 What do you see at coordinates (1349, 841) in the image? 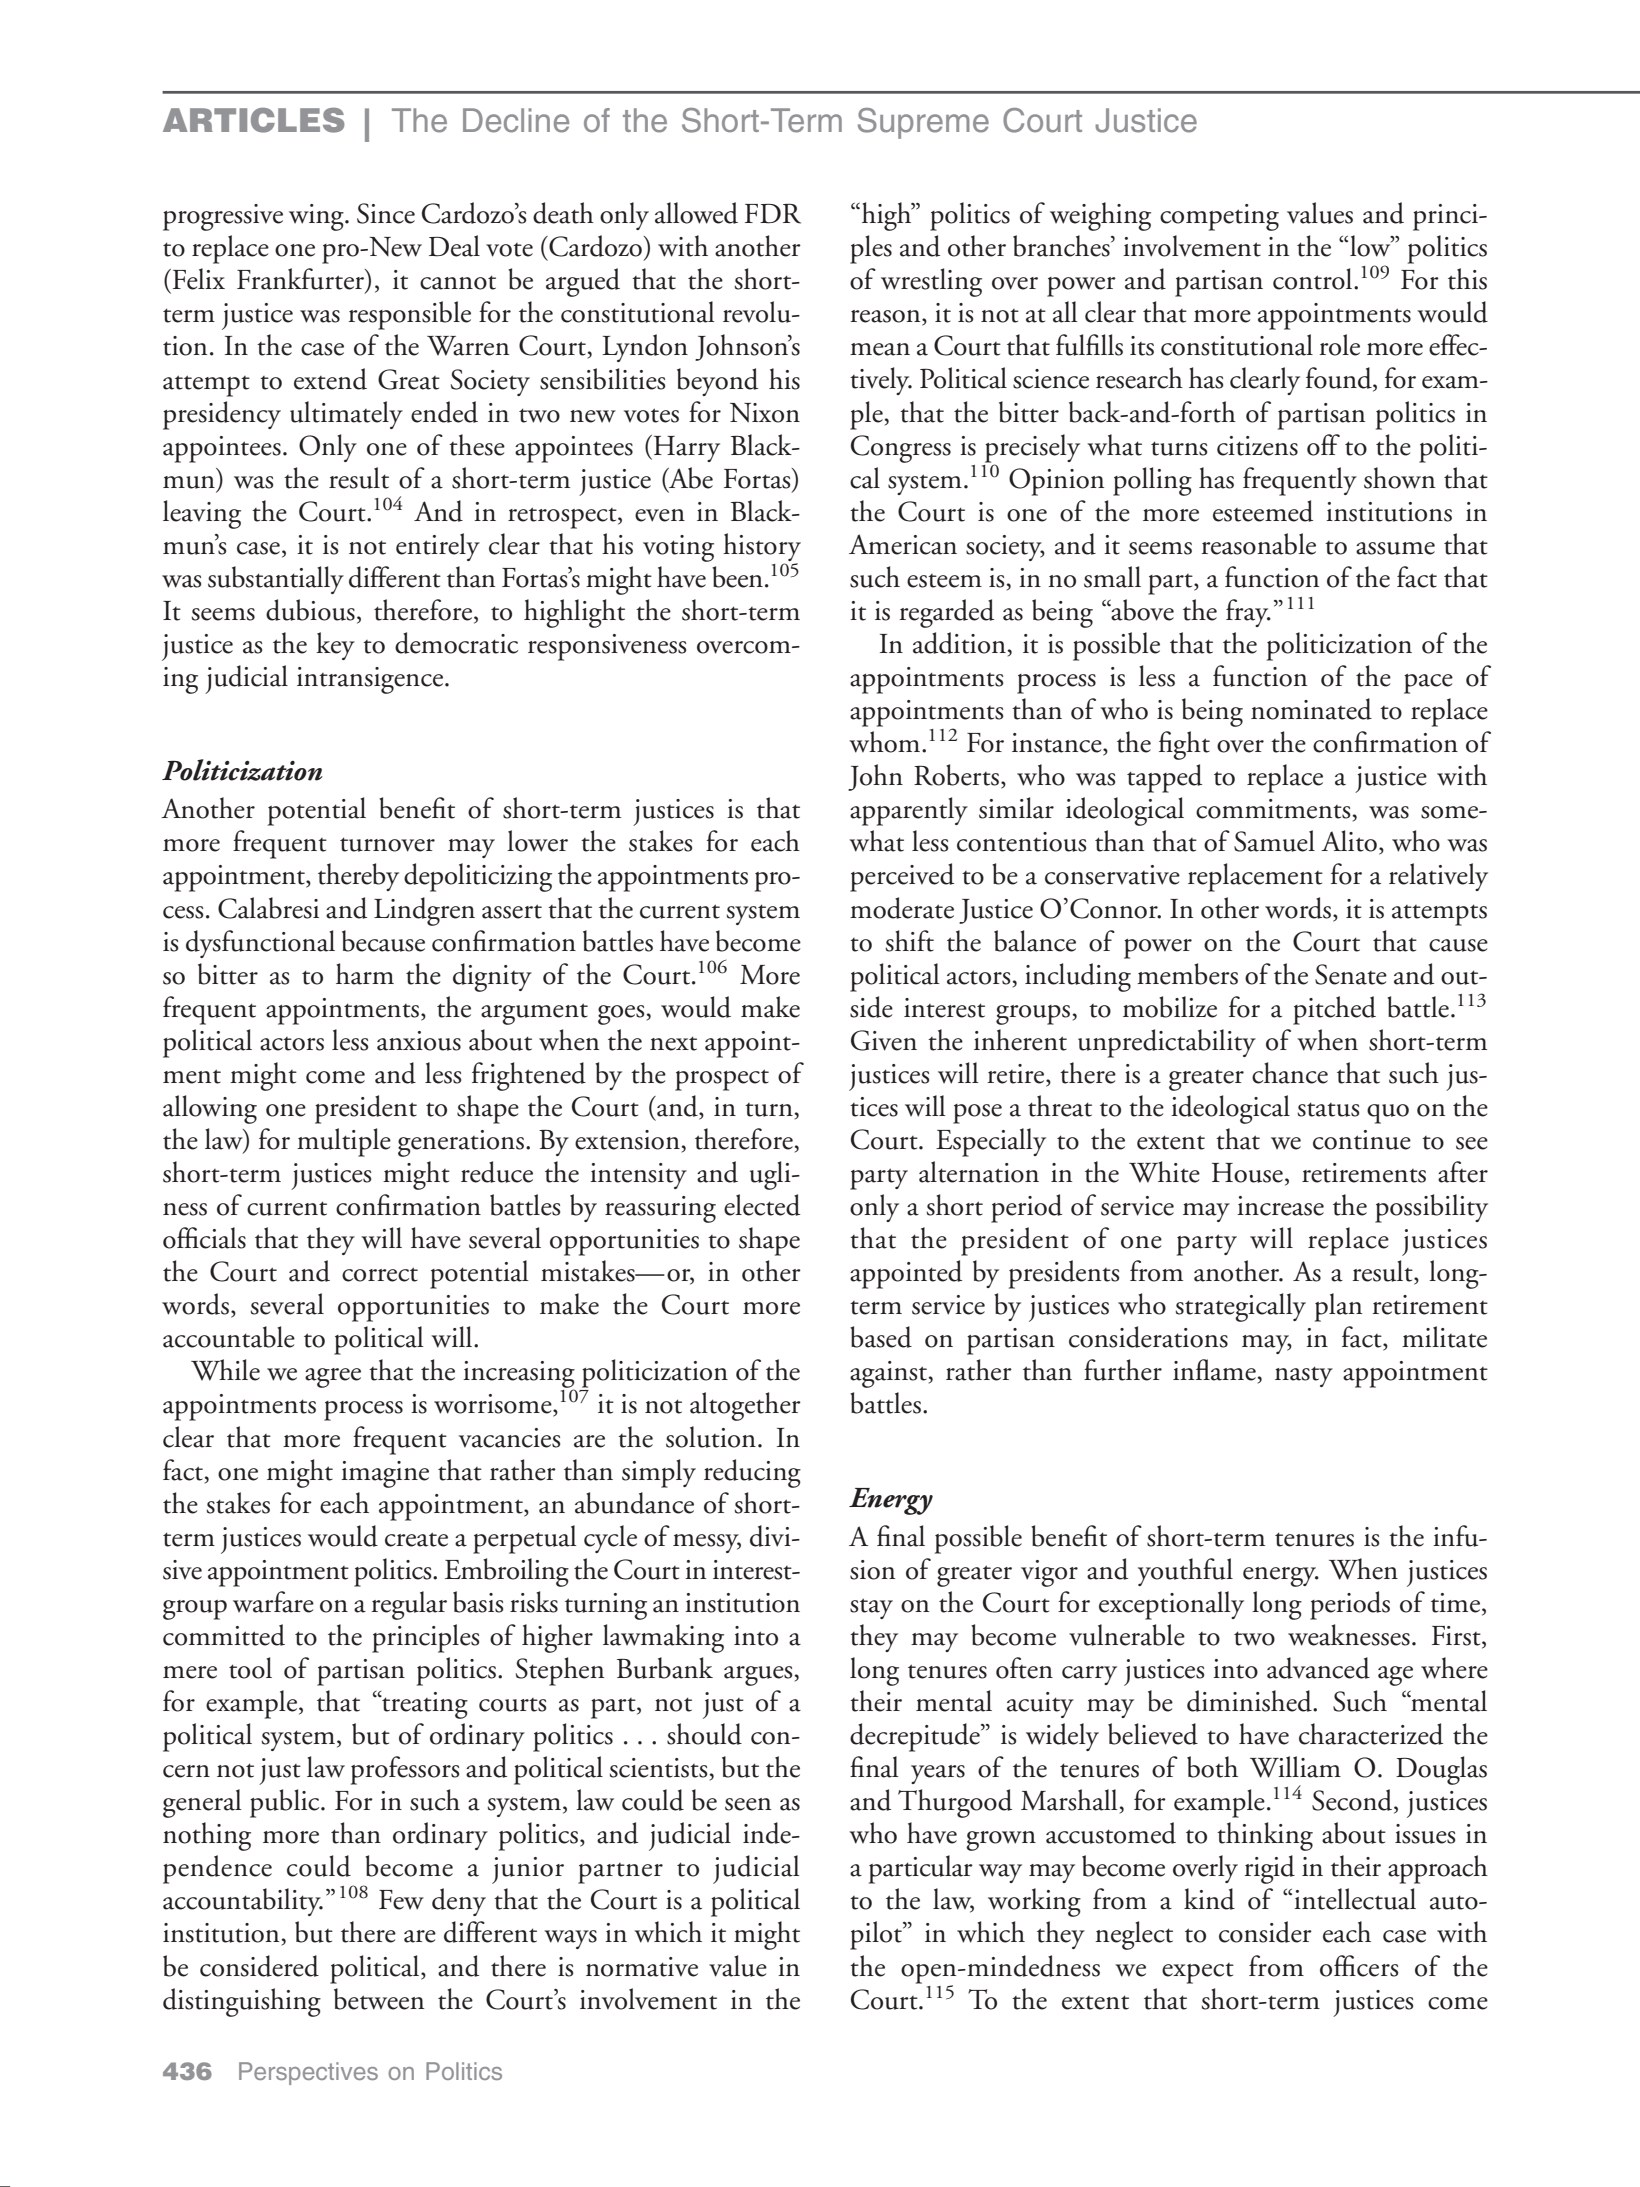
I see `Alito` at bounding box center [1349, 841].
